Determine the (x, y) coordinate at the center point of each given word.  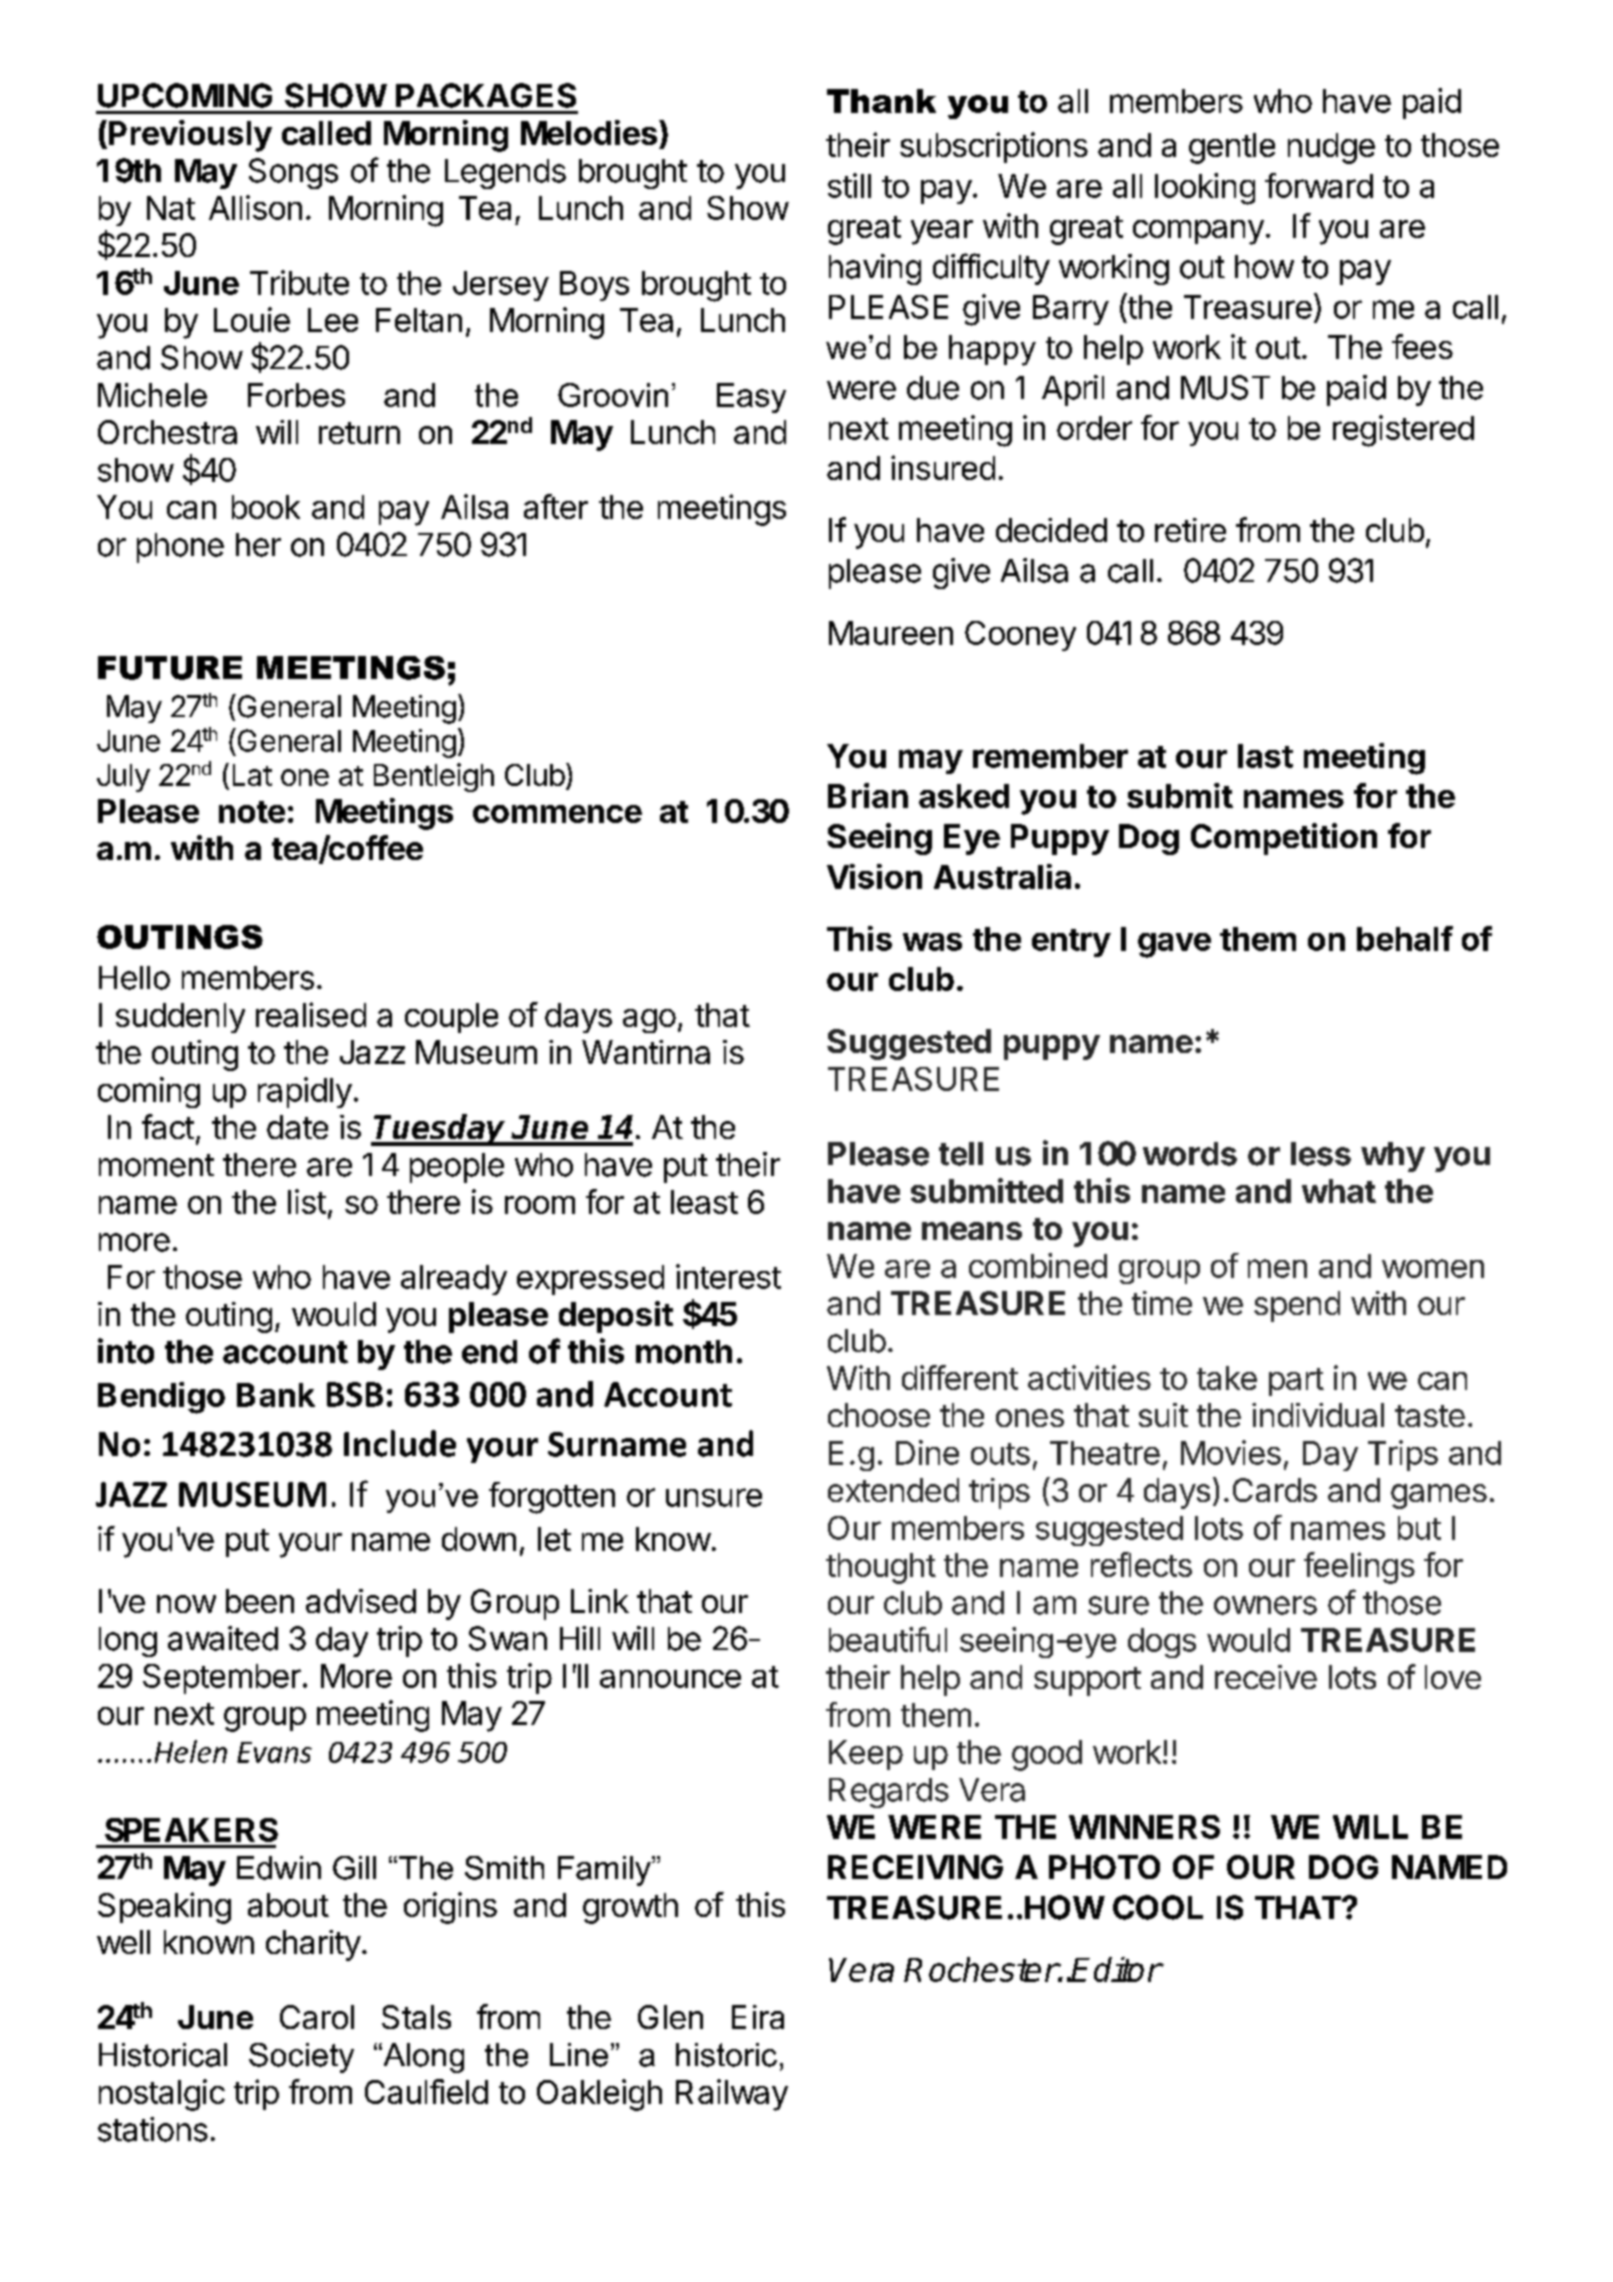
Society (301, 2058)
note (252, 812)
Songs (293, 173)
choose (879, 1415)
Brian (868, 795)
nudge (1331, 148)
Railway (732, 2095)
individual (1318, 1415)
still (849, 185)
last (1265, 756)
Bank (276, 1395)
